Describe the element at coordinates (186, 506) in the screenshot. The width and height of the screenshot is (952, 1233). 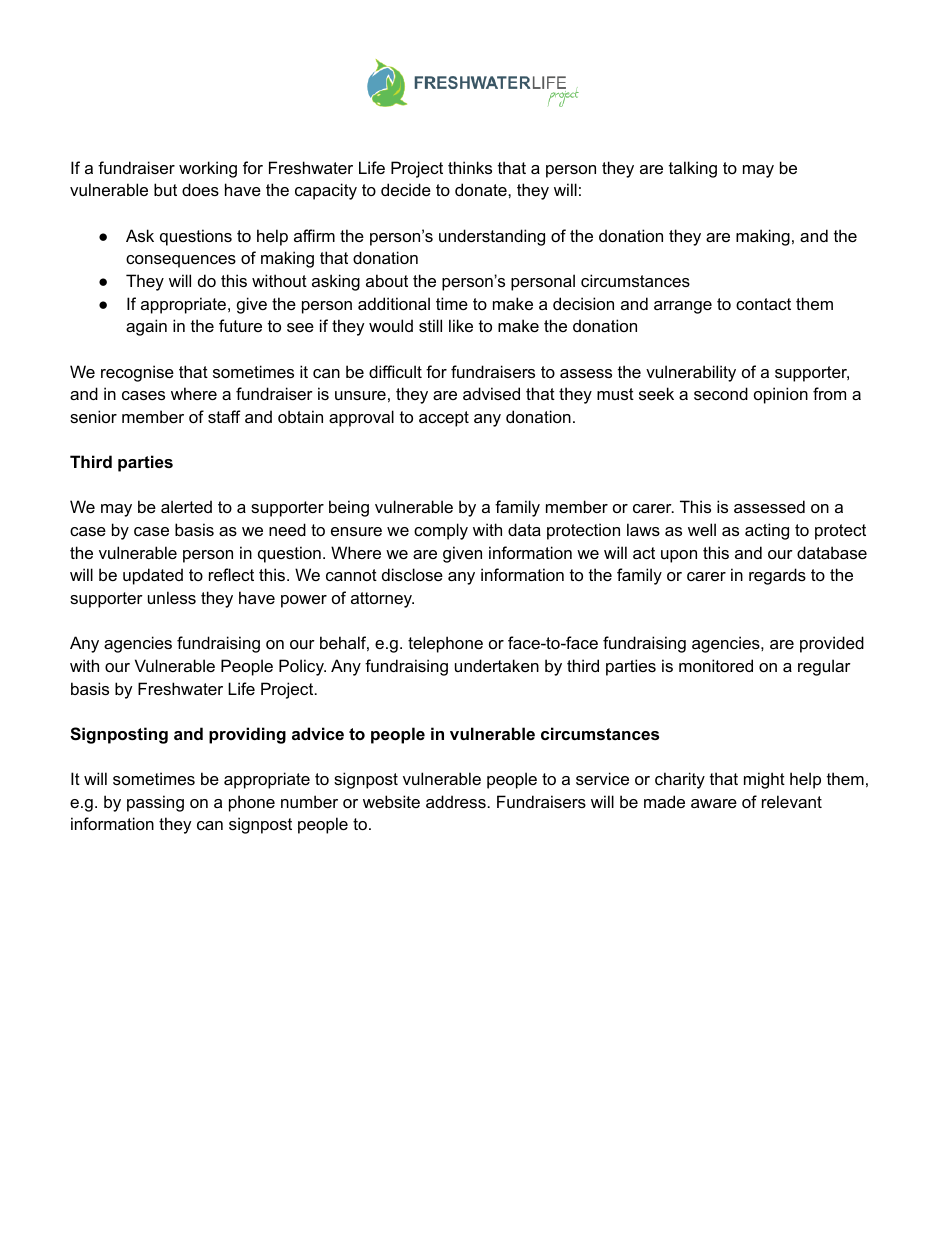
I see `alerted` at that location.
